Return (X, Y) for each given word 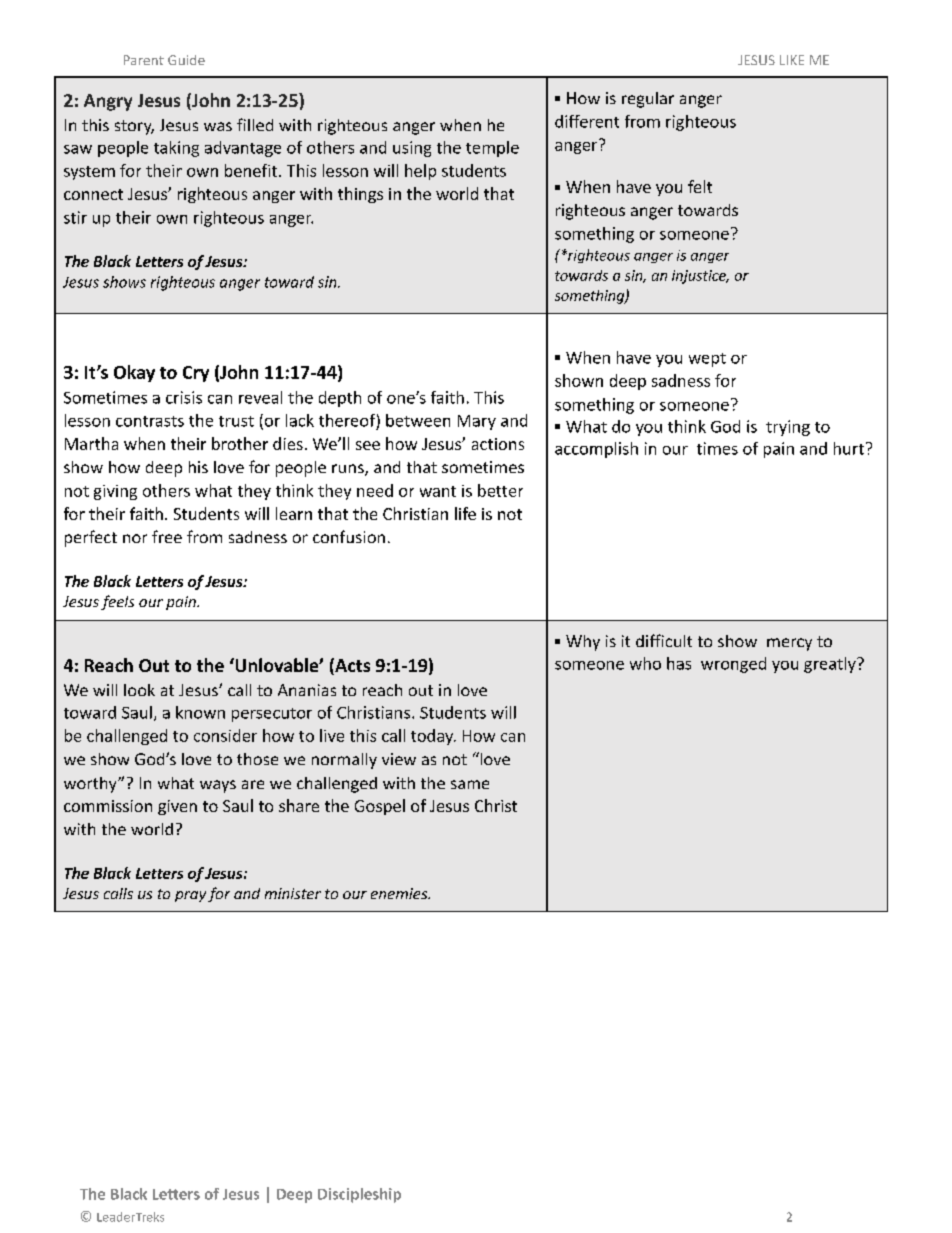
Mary (477, 422)
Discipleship (359, 1195)
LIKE (792, 60)
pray (190, 896)
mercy (789, 644)
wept (707, 360)
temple (492, 149)
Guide (186, 60)
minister (293, 893)
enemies (400, 893)
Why (583, 643)
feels (117, 602)
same (470, 784)
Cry (196, 374)
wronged (733, 665)
